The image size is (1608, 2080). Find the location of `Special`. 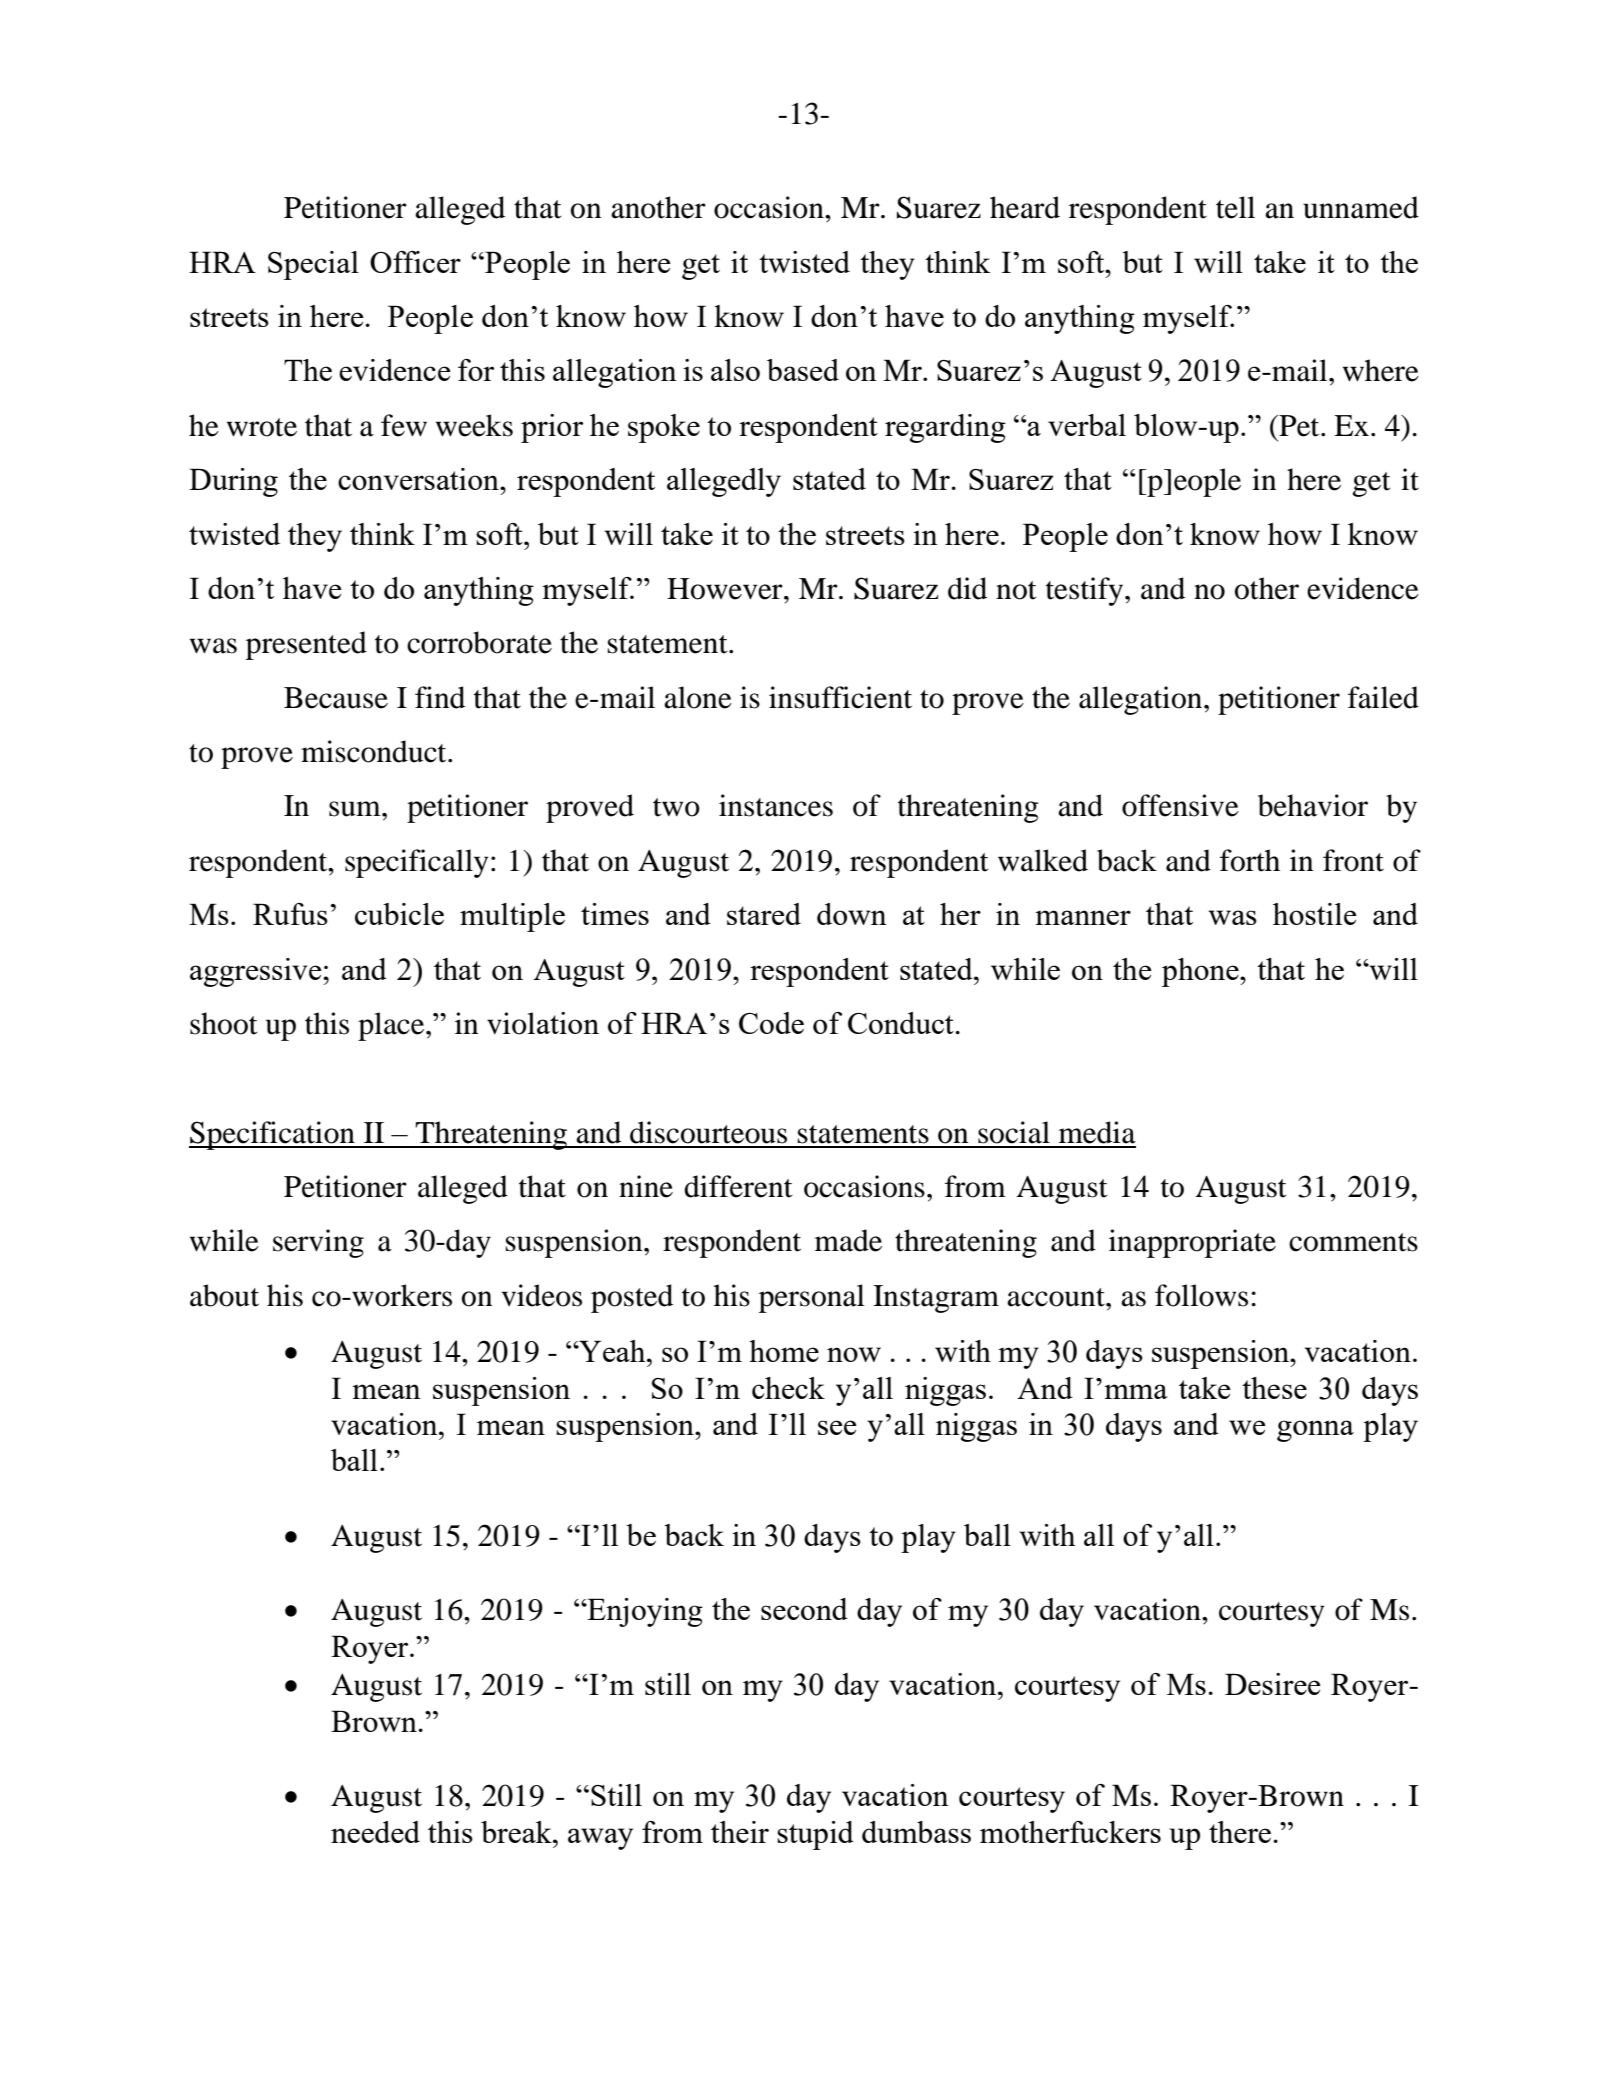

Special is located at coordinates (313, 265).
